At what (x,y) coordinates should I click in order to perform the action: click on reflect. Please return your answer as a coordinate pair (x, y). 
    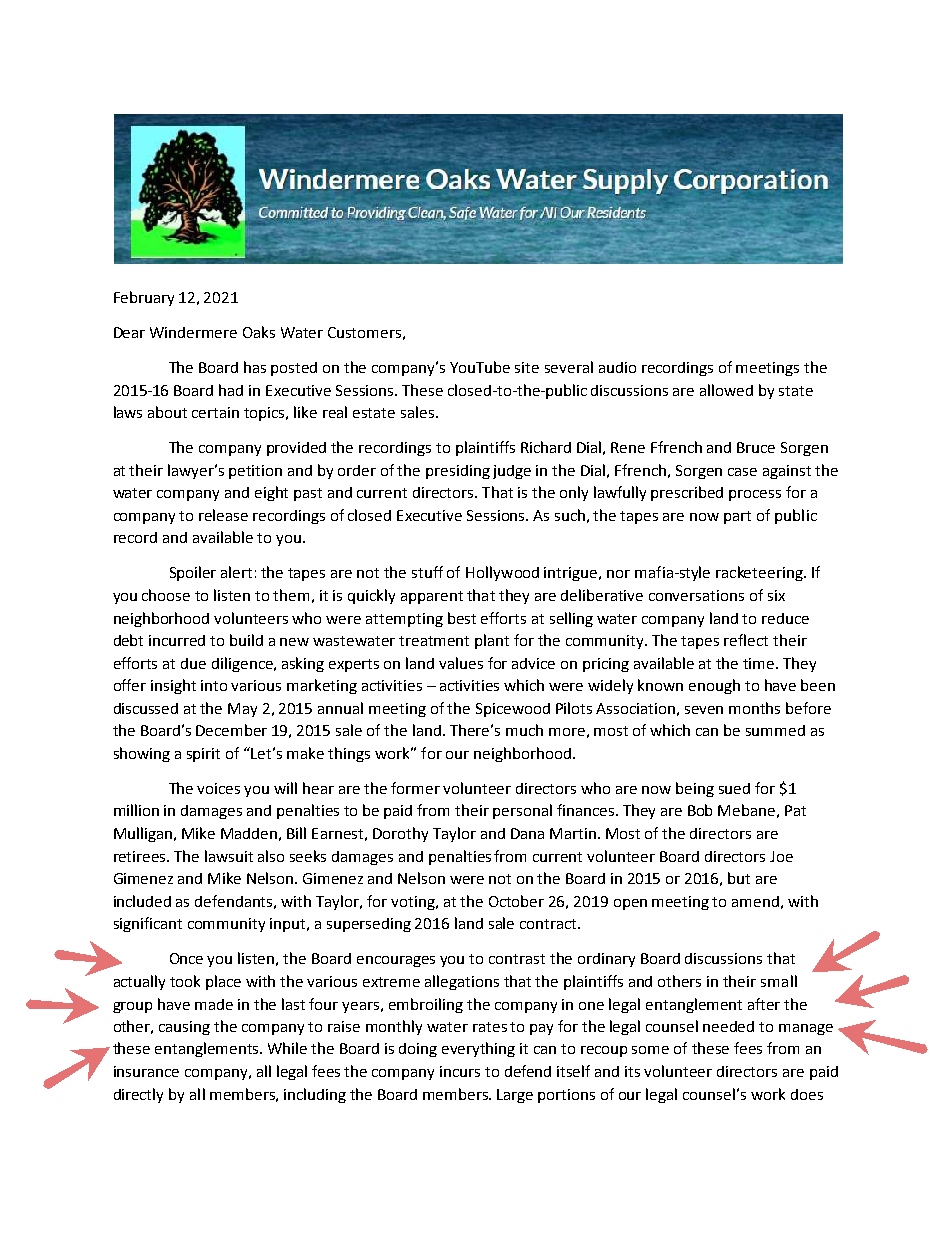
    Looking at the image, I should click on (746, 640).
